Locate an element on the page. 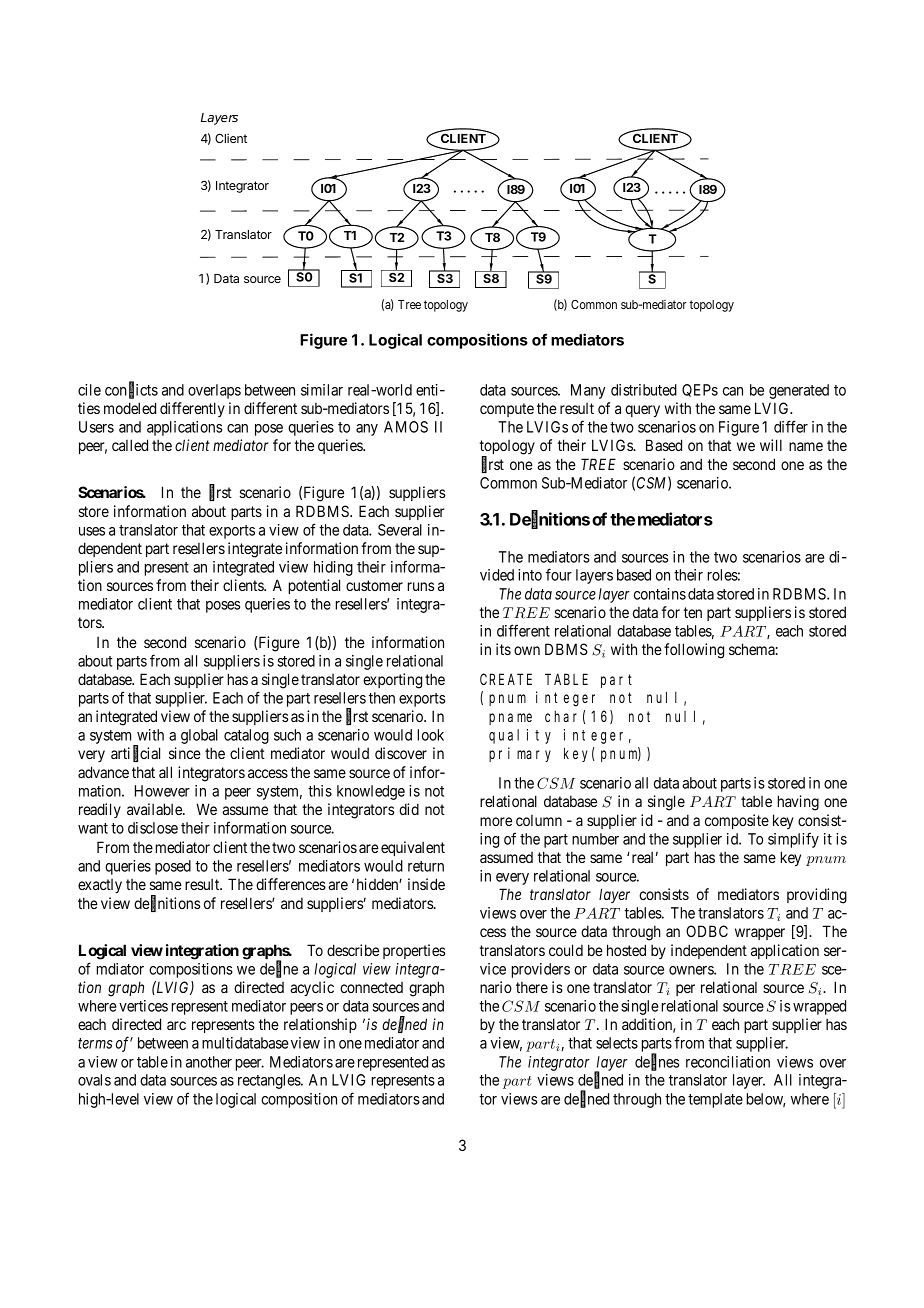  another is located at coordinates (209, 1062).
